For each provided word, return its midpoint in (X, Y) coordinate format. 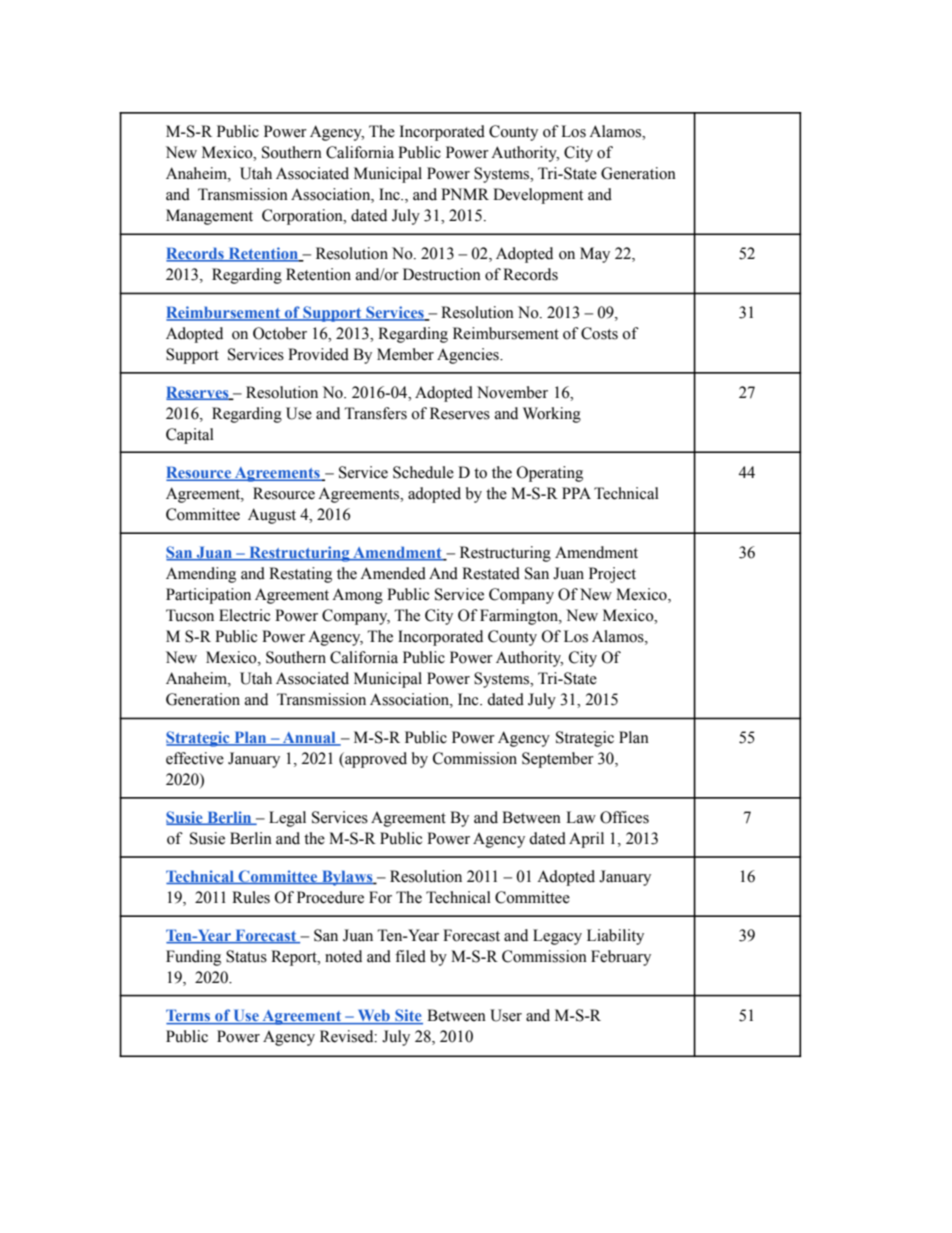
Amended (393, 573)
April (586, 840)
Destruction (442, 274)
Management (209, 217)
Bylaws (347, 878)
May (595, 255)
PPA (576, 493)
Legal (287, 819)
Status (246, 956)
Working (552, 415)
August (272, 516)
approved (375, 760)
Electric (244, 615)
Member (405, 354)
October (280, 333)
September (558, 760)
